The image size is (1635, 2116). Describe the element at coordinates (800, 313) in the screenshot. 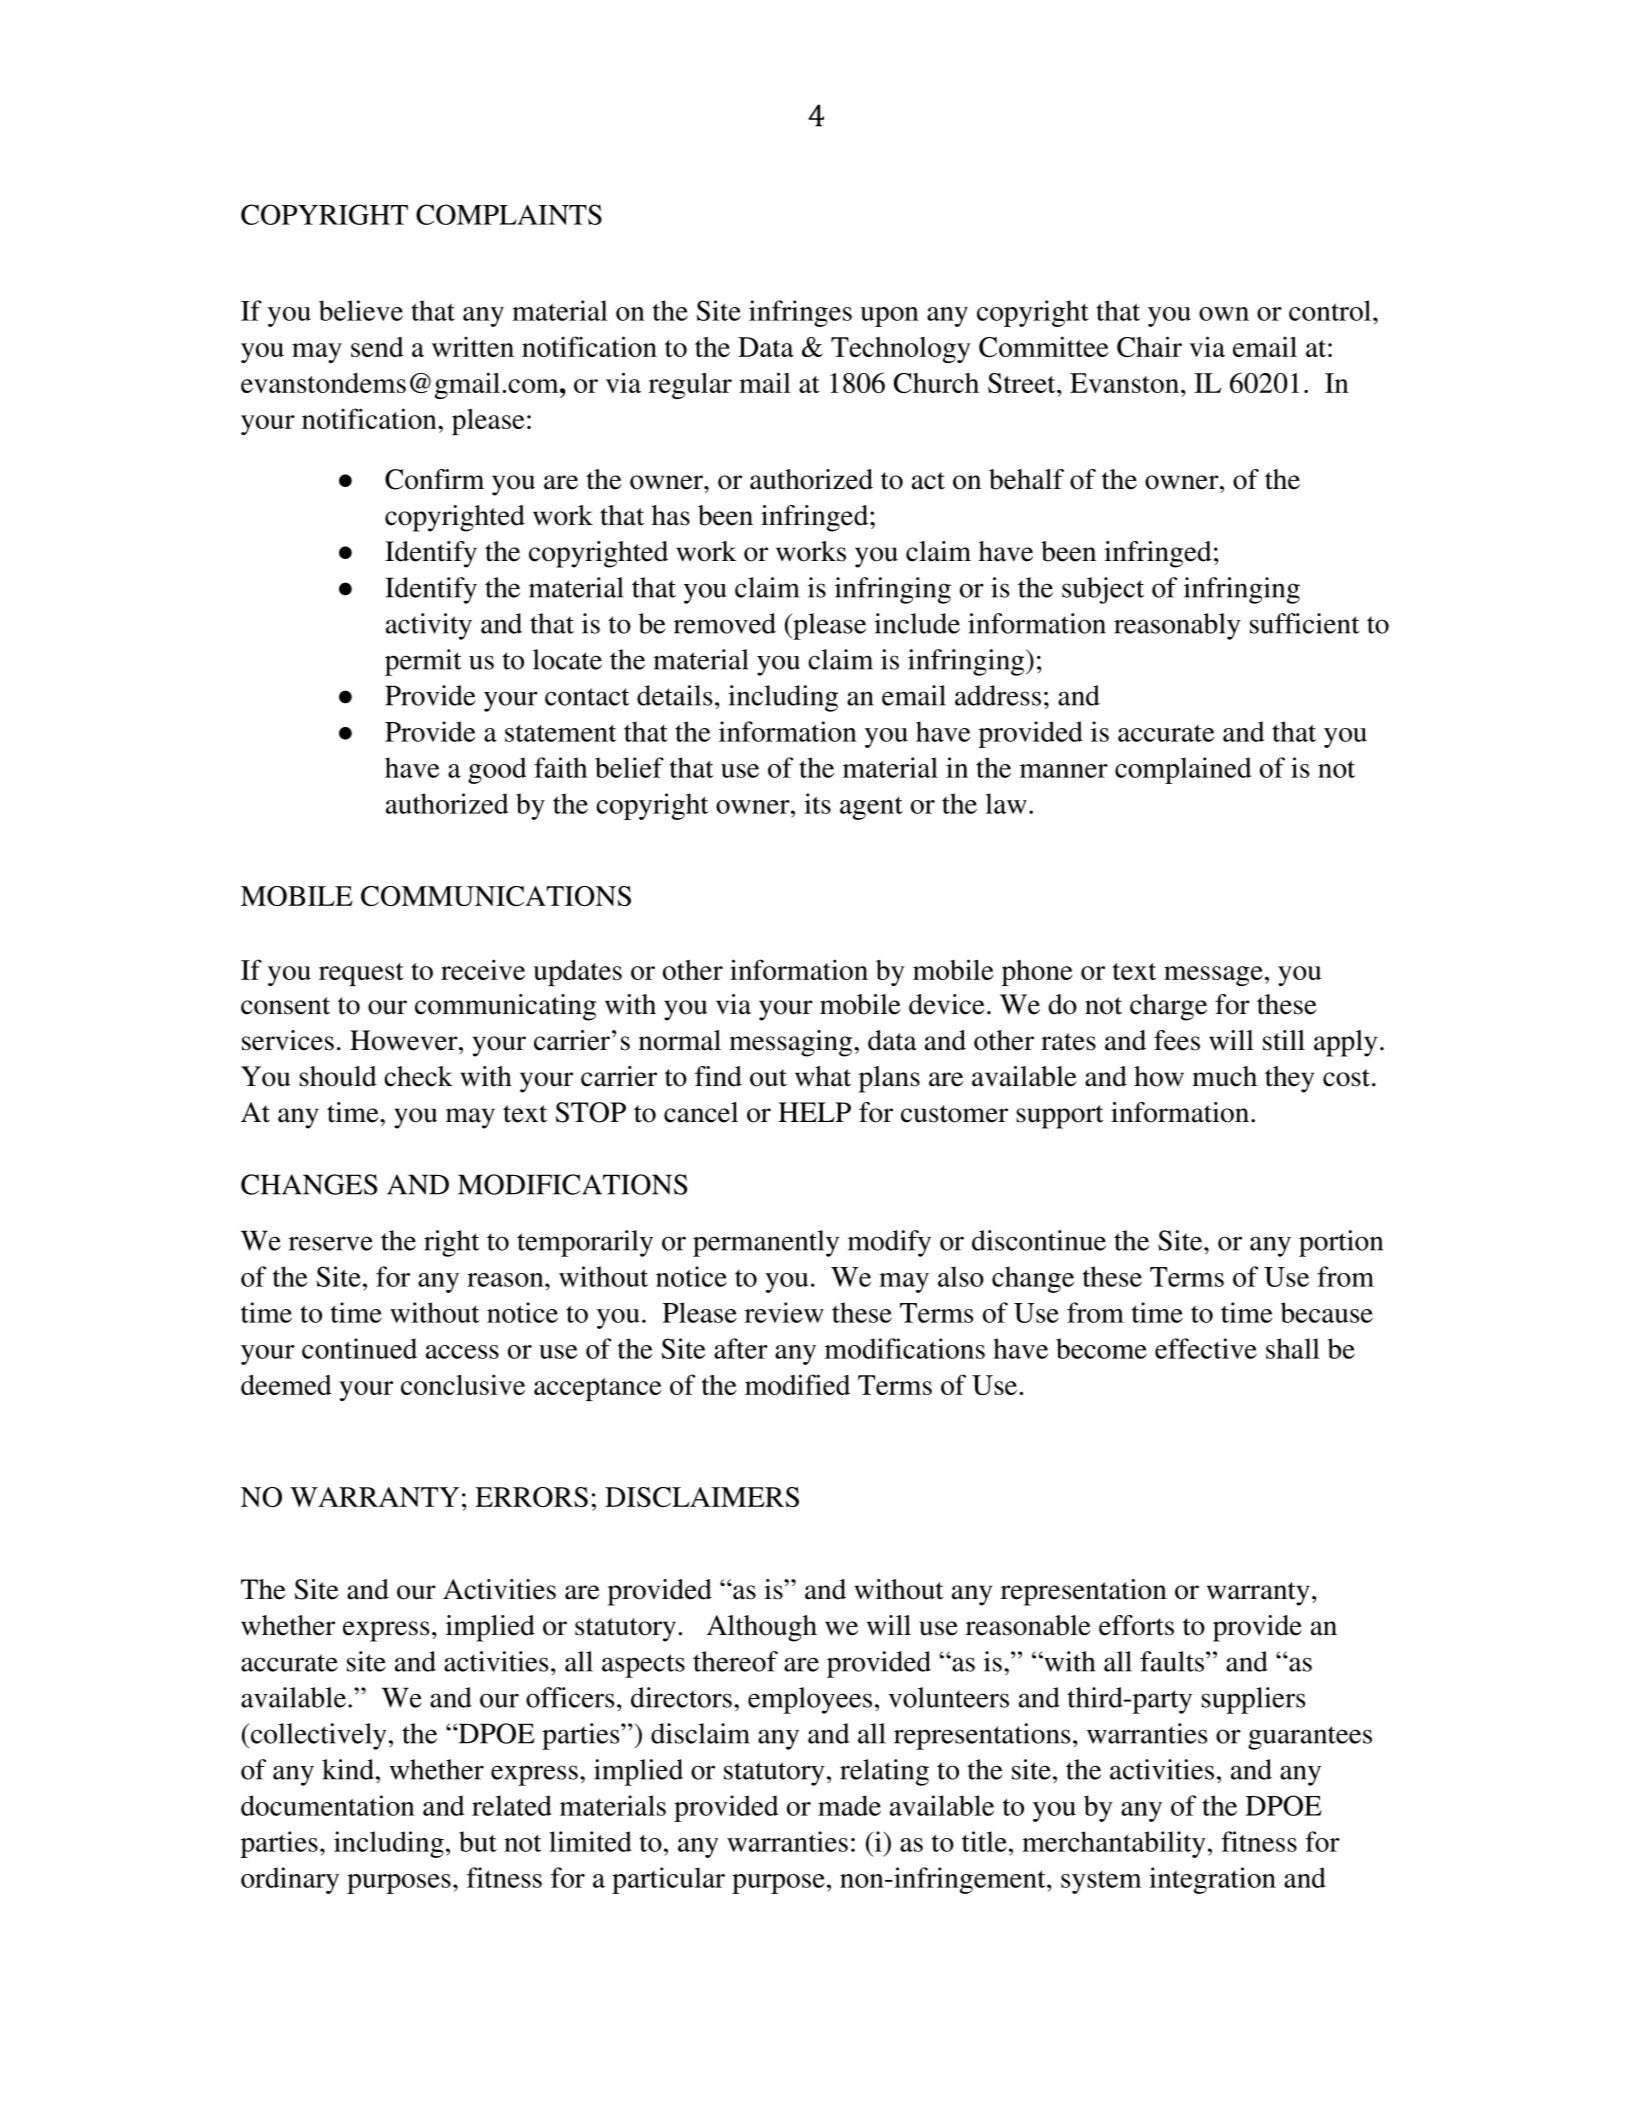

I see `infringes` at that location.
